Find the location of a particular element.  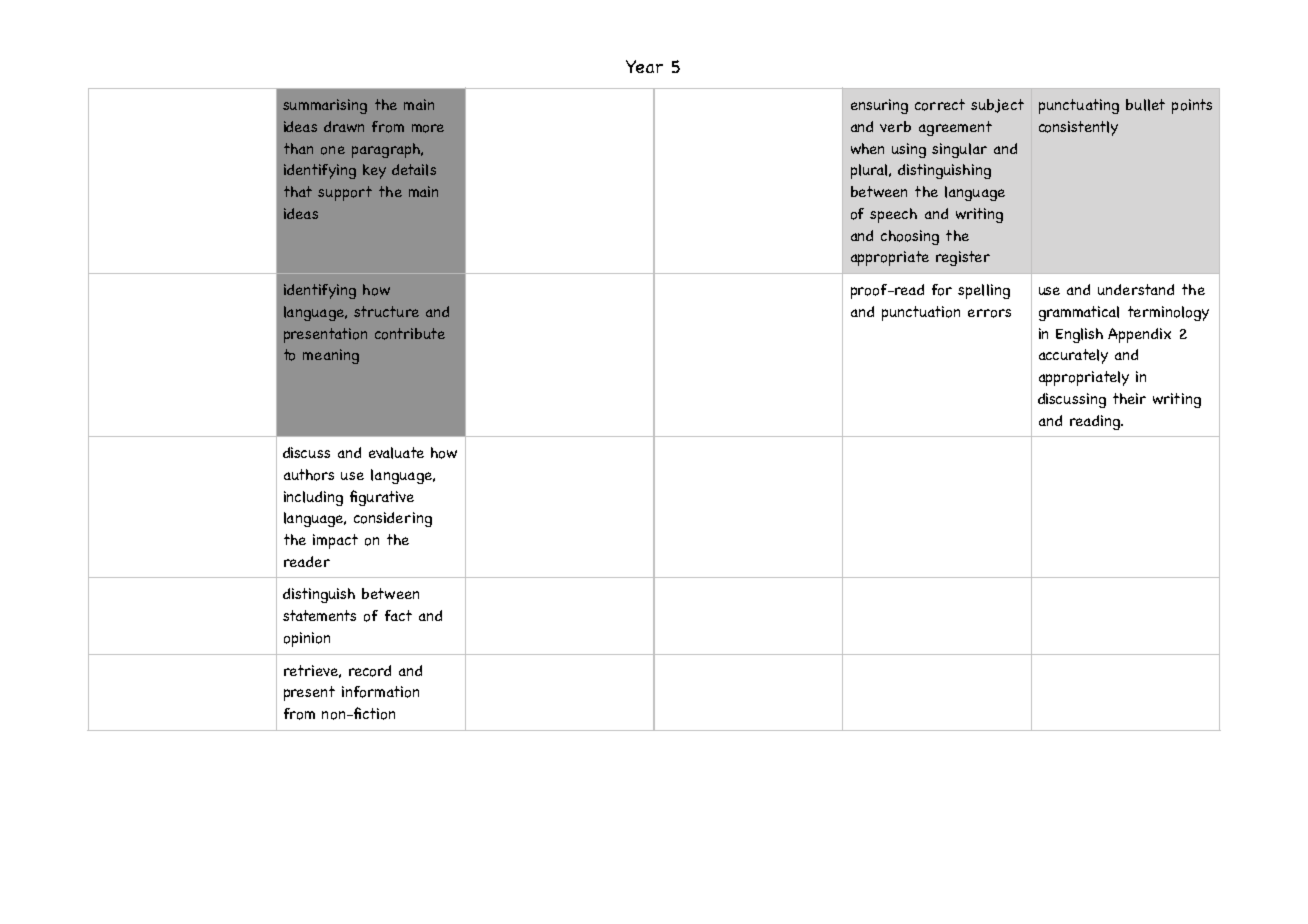

structure is located at coordinates (386, 311).
